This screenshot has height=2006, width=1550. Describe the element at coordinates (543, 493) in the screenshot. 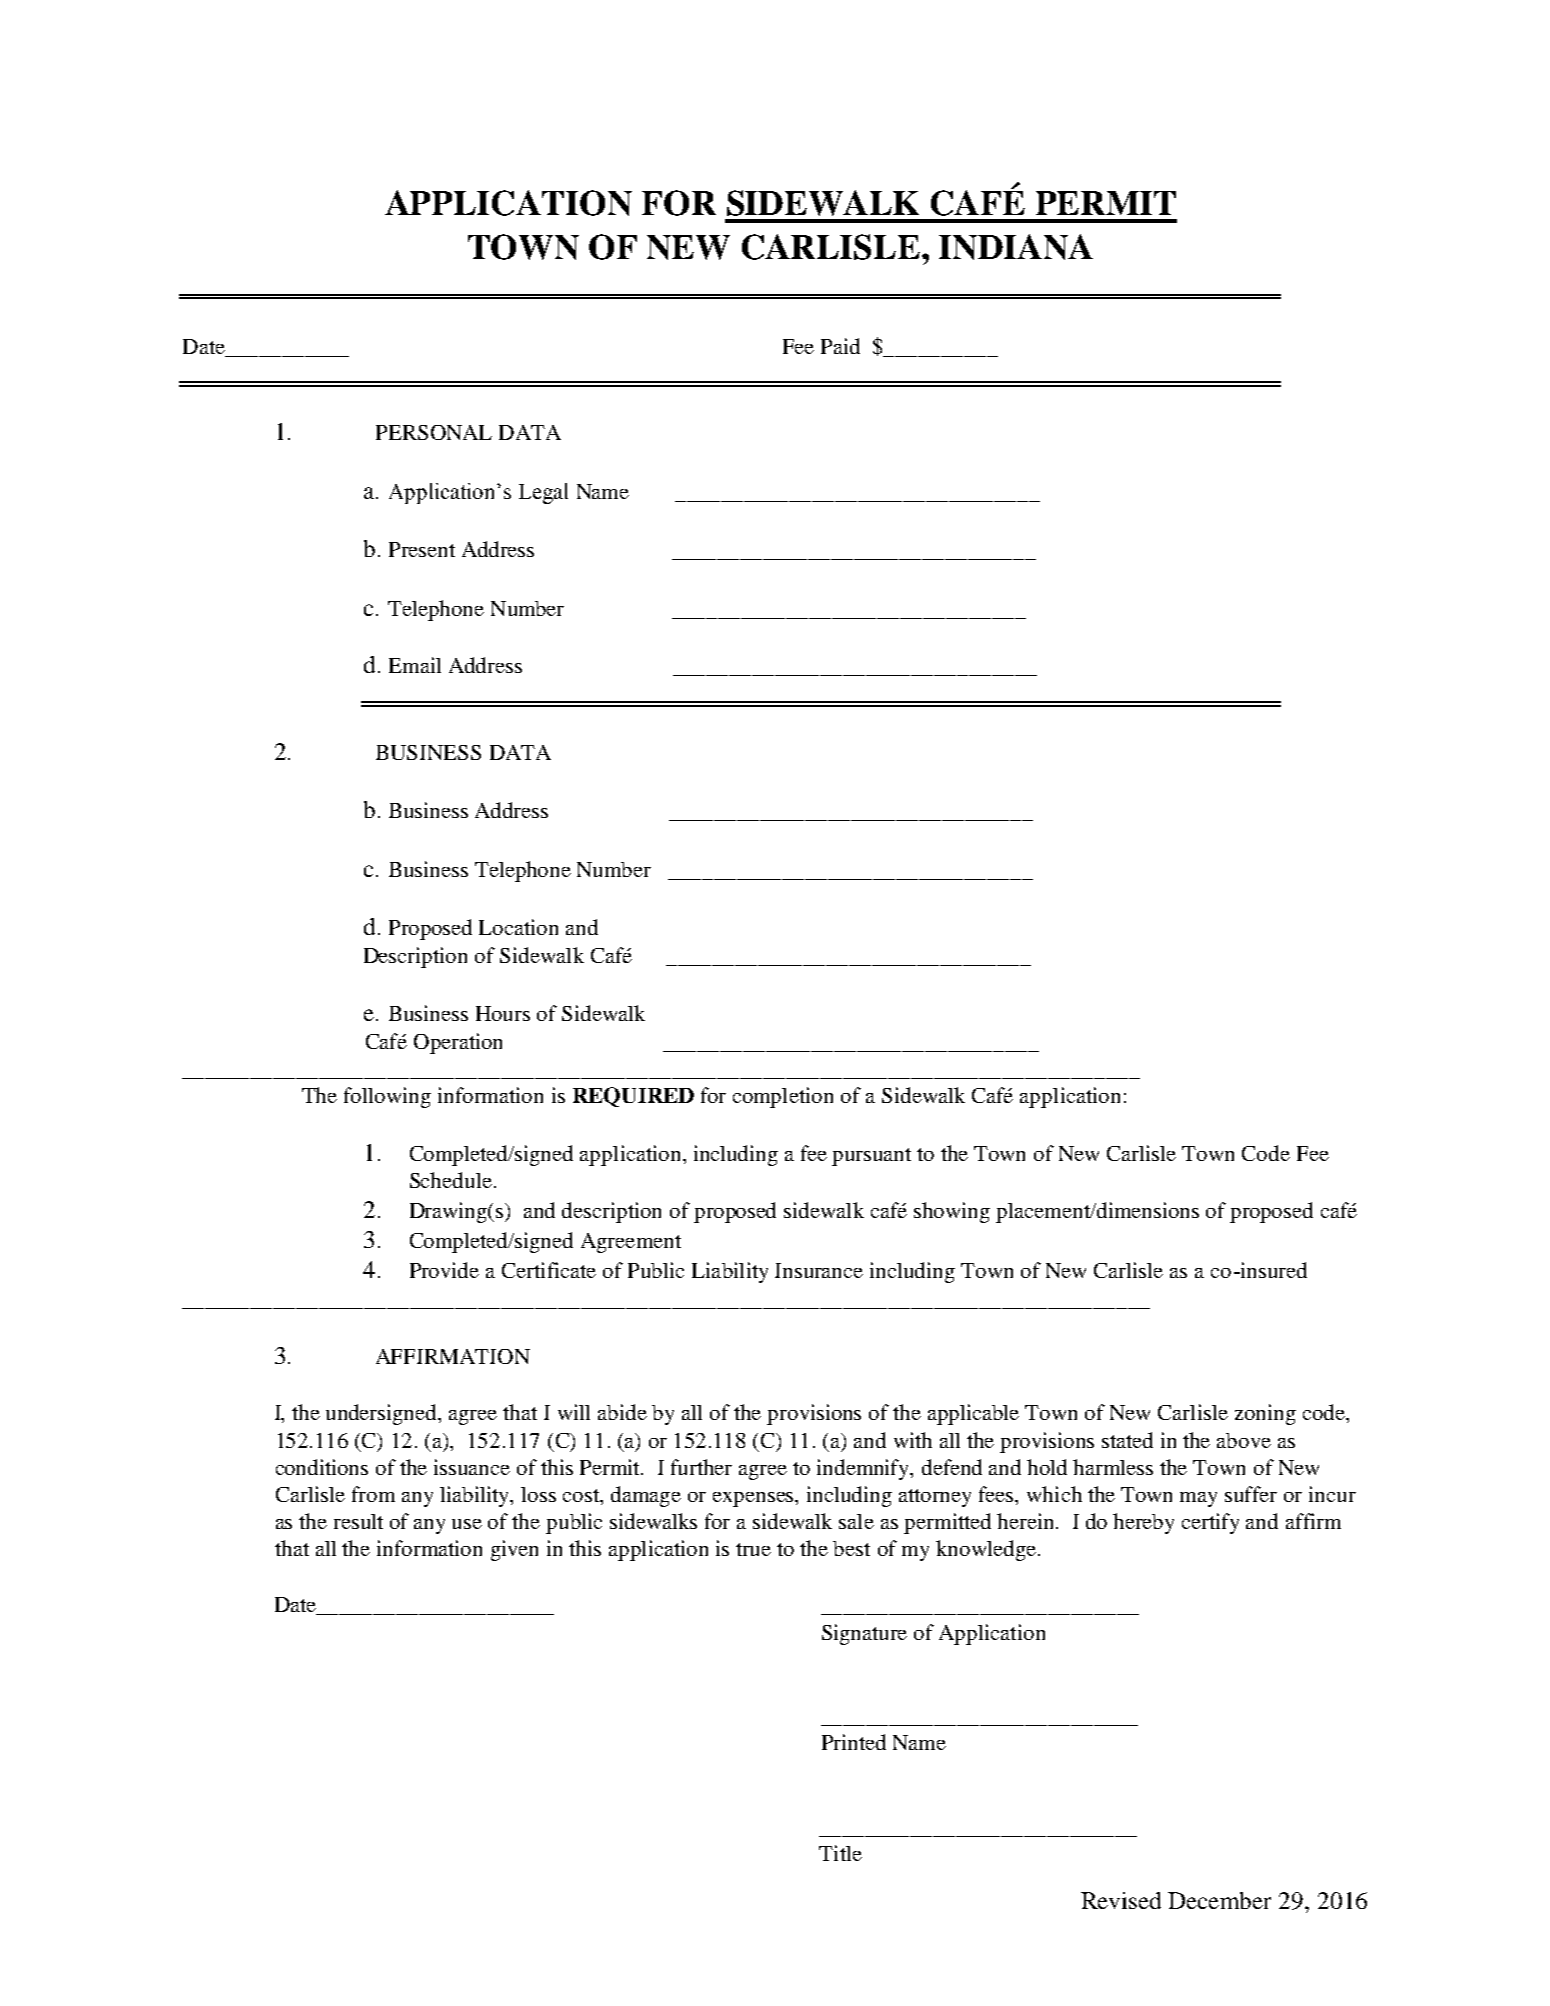

I see `Legal` at that location.
